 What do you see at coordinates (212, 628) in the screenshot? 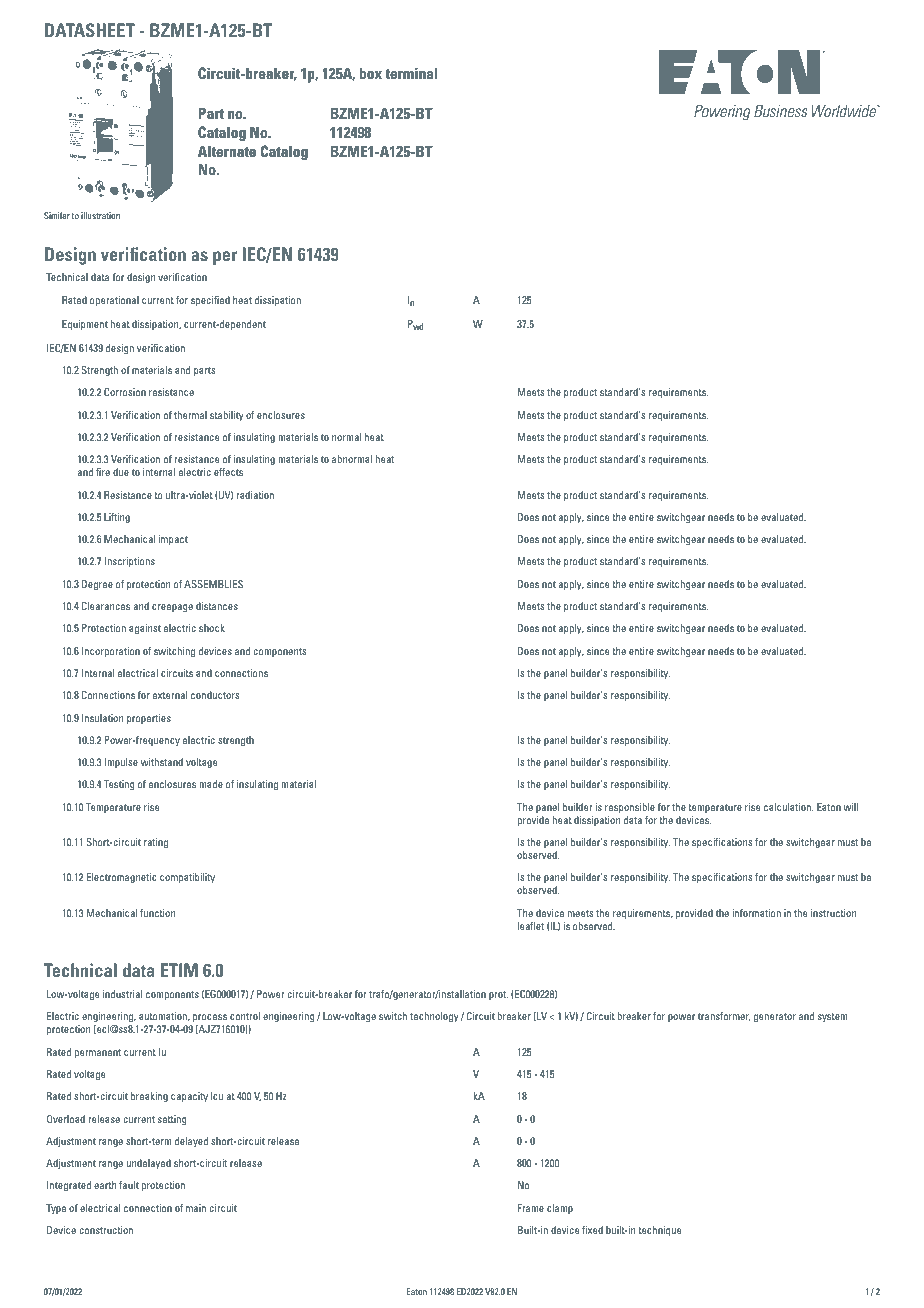
I see `shock` at bounding box center [212, 628].
